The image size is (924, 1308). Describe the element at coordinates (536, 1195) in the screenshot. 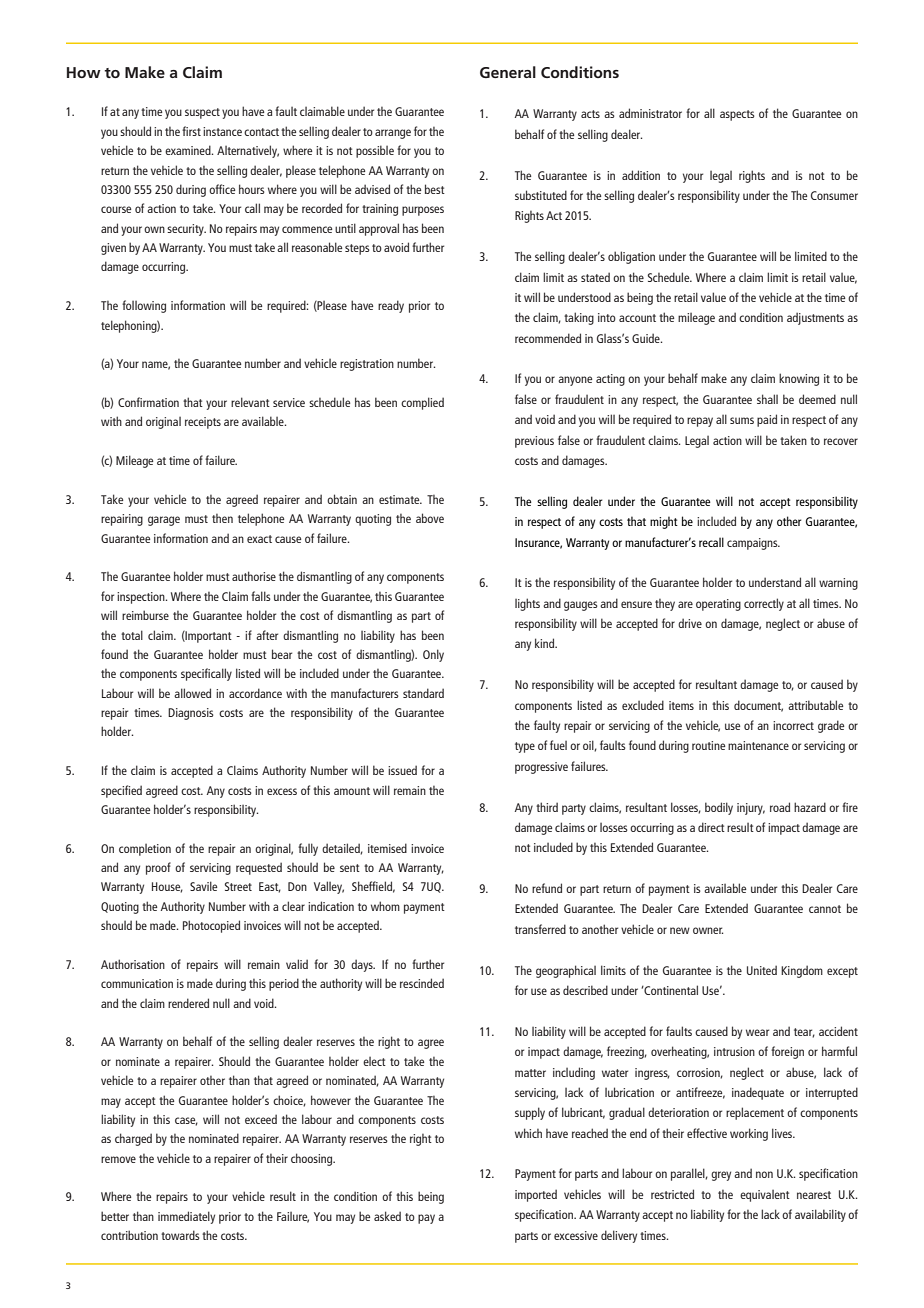

I see `imported` at that location.
